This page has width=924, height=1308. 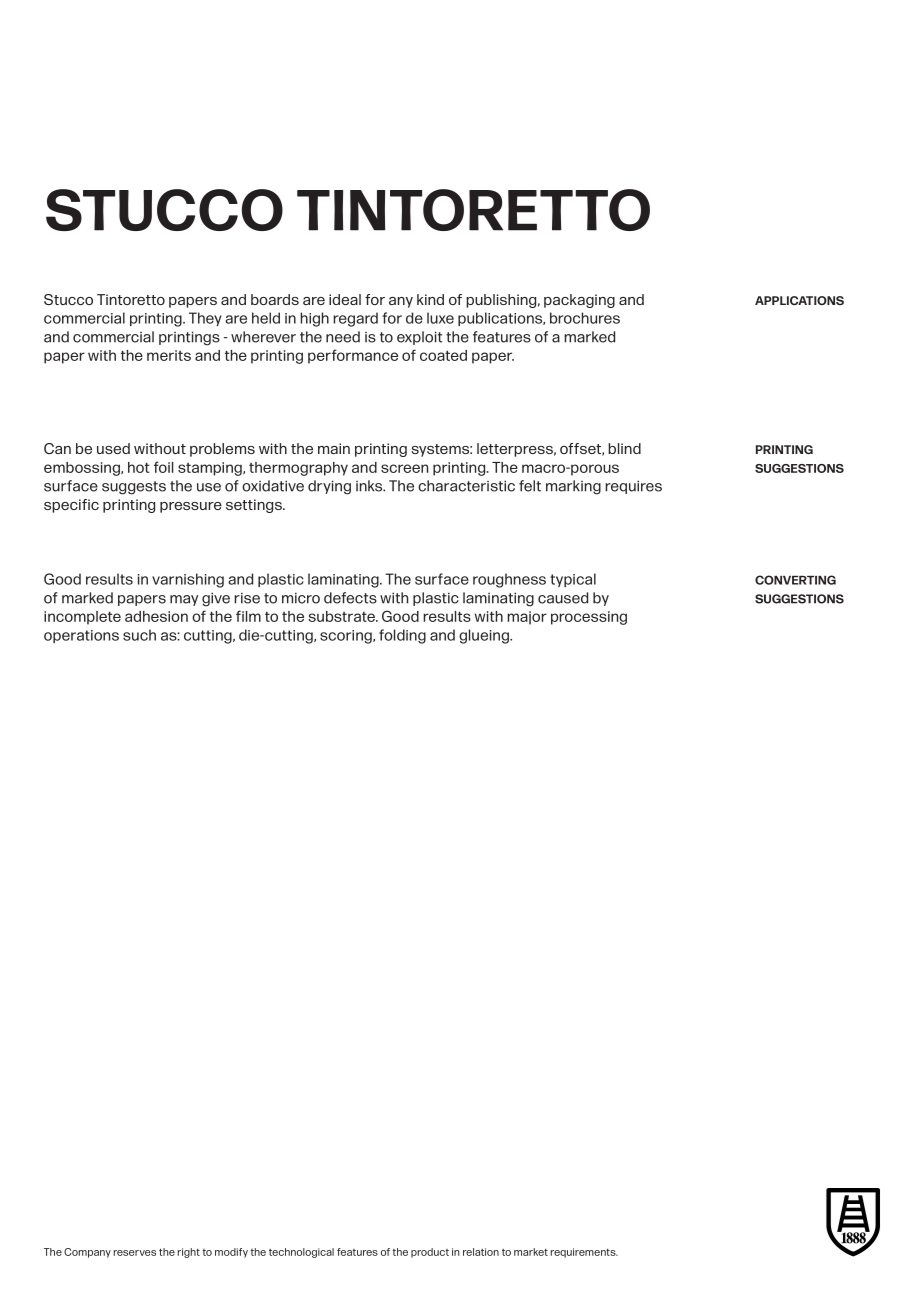 What do you see at coordinates (795, 580) in the page?
I see `CONVERTING` at bounding box center [795, 580].
